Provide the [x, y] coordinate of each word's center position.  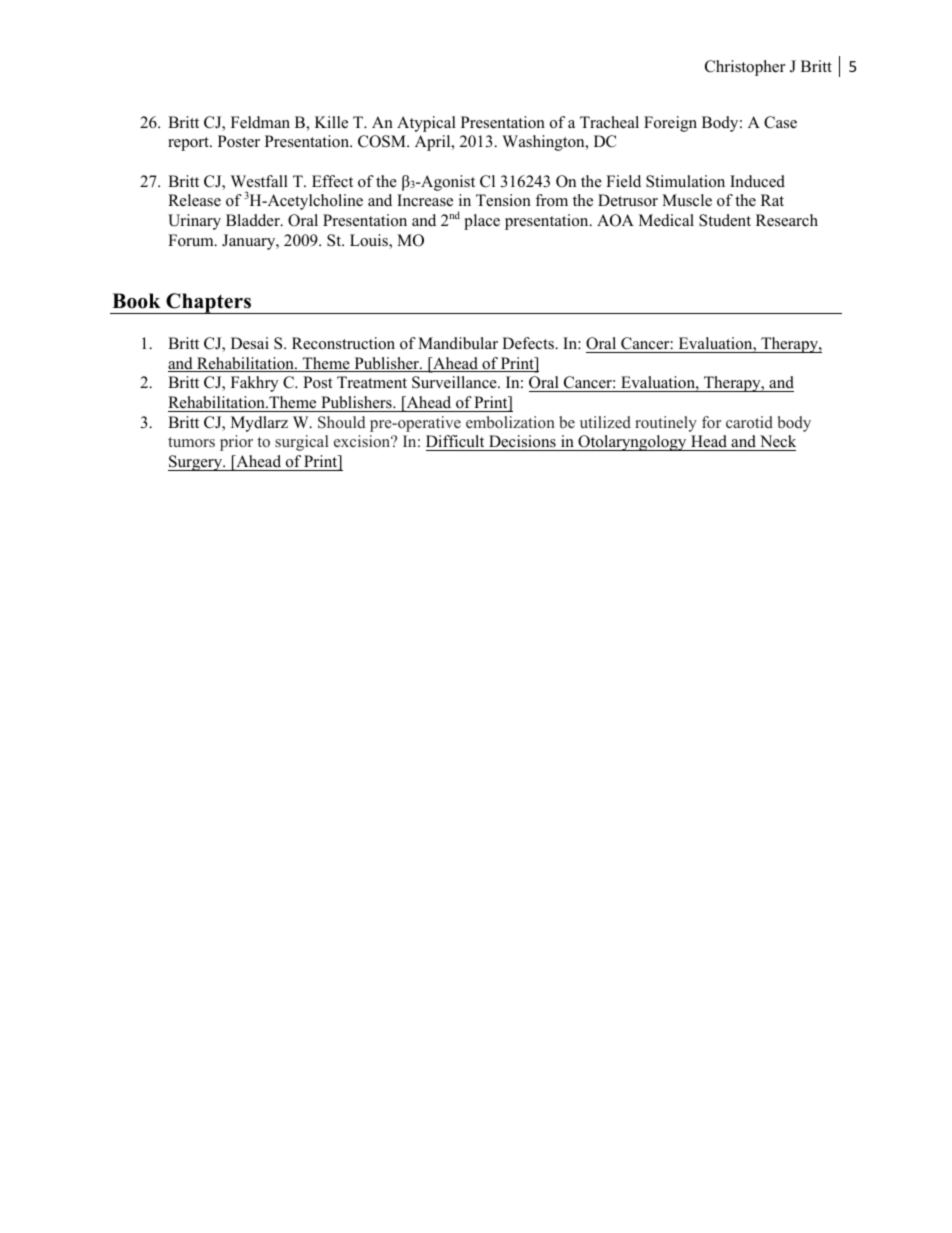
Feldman [260, 122]
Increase [425, 200]
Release [194, 200]
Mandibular [458, 343]
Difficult [456, 443]
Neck [777, 443]
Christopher [745, 68]
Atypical [426, 124]
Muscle [687, 200]
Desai [250, 343]
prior [236, 443]
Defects [529, 343]
